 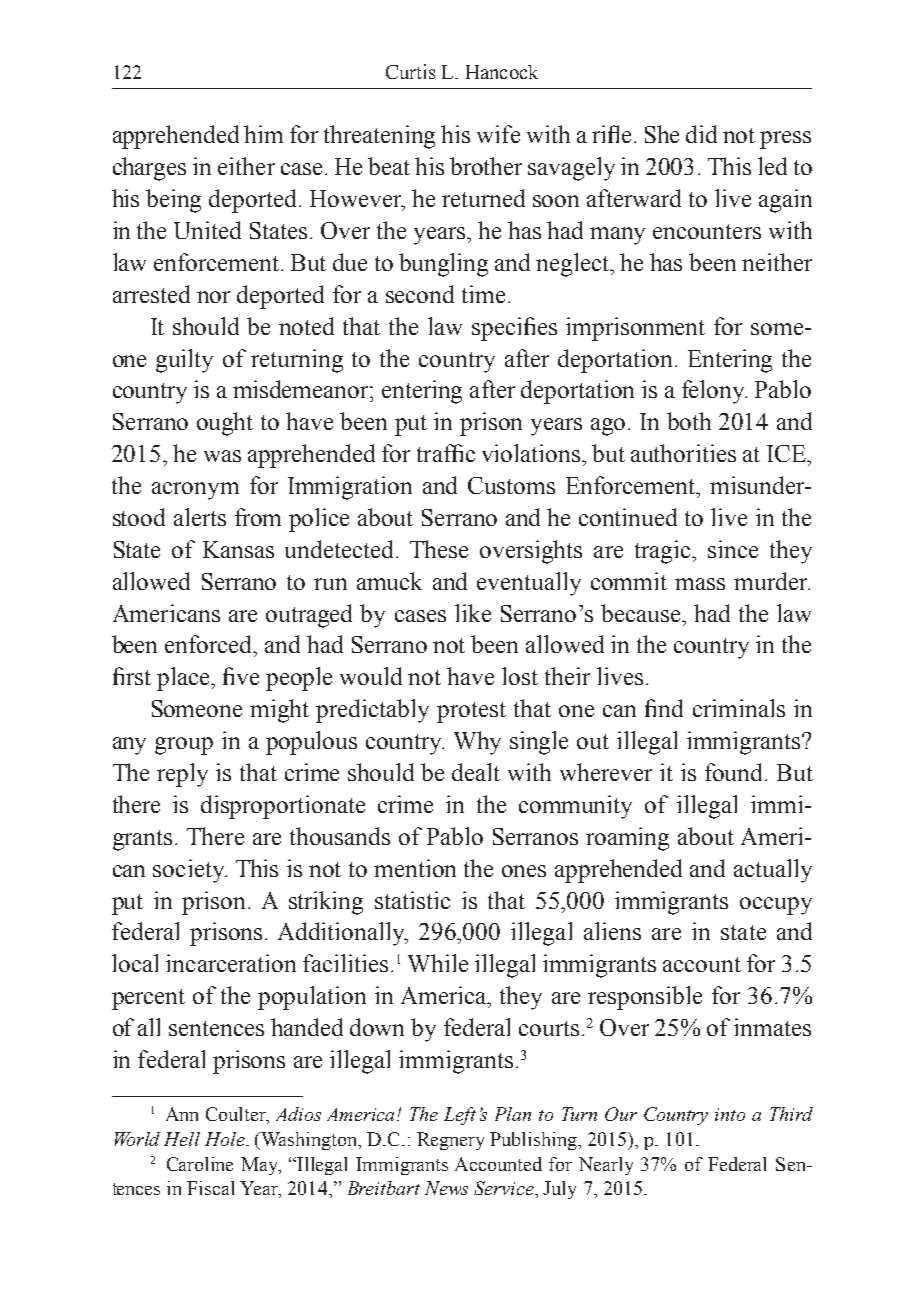 What do you see at coordinates (700, 584) in the screenshot?
I see `mass` at bounding box center [700, 584].
